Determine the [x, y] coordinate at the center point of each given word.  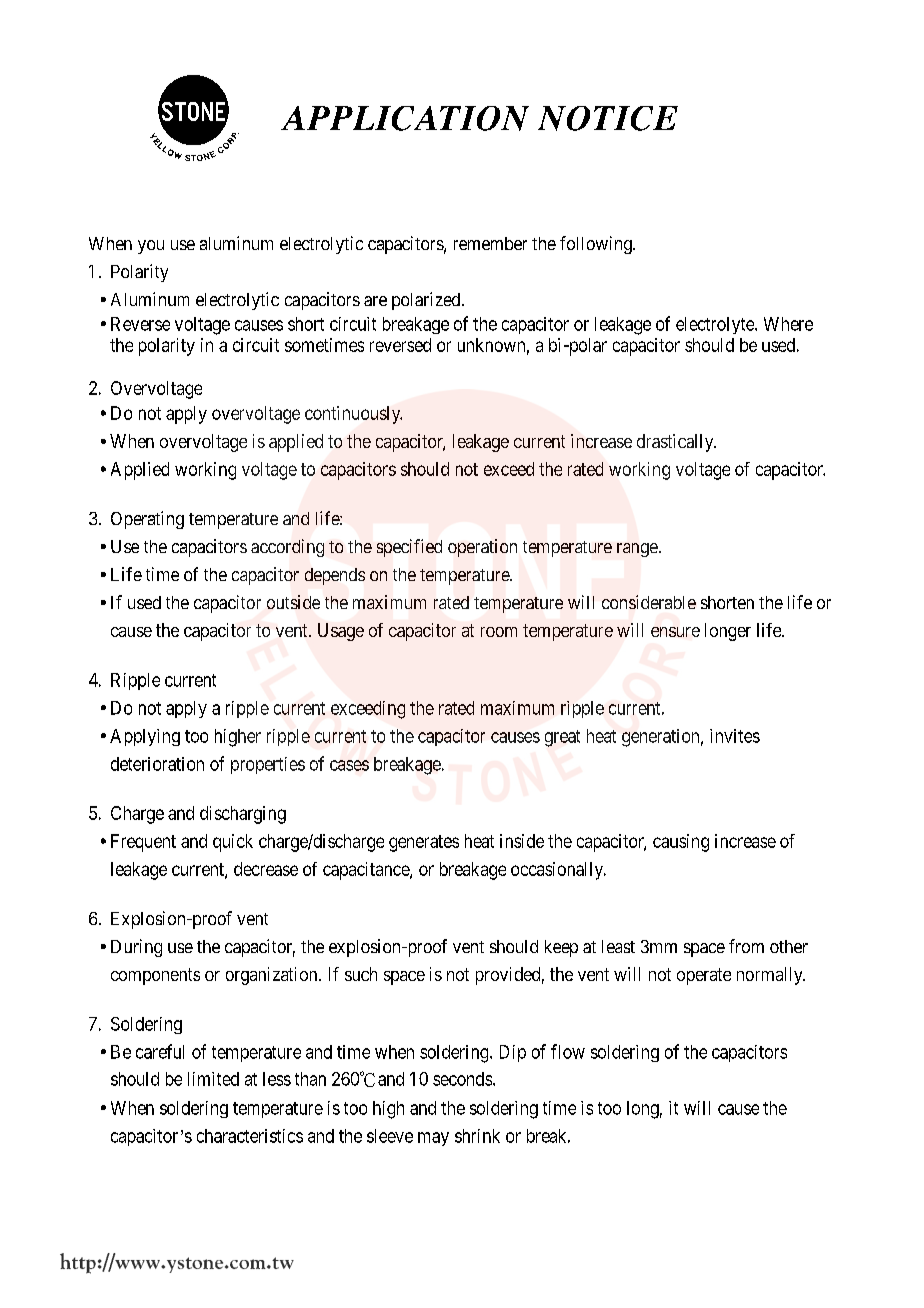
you [151, 247]
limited [213, 1079]
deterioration [157, 764]
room [499, 632]
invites [735, 736]
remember [490, 243]
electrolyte [716, 325]
